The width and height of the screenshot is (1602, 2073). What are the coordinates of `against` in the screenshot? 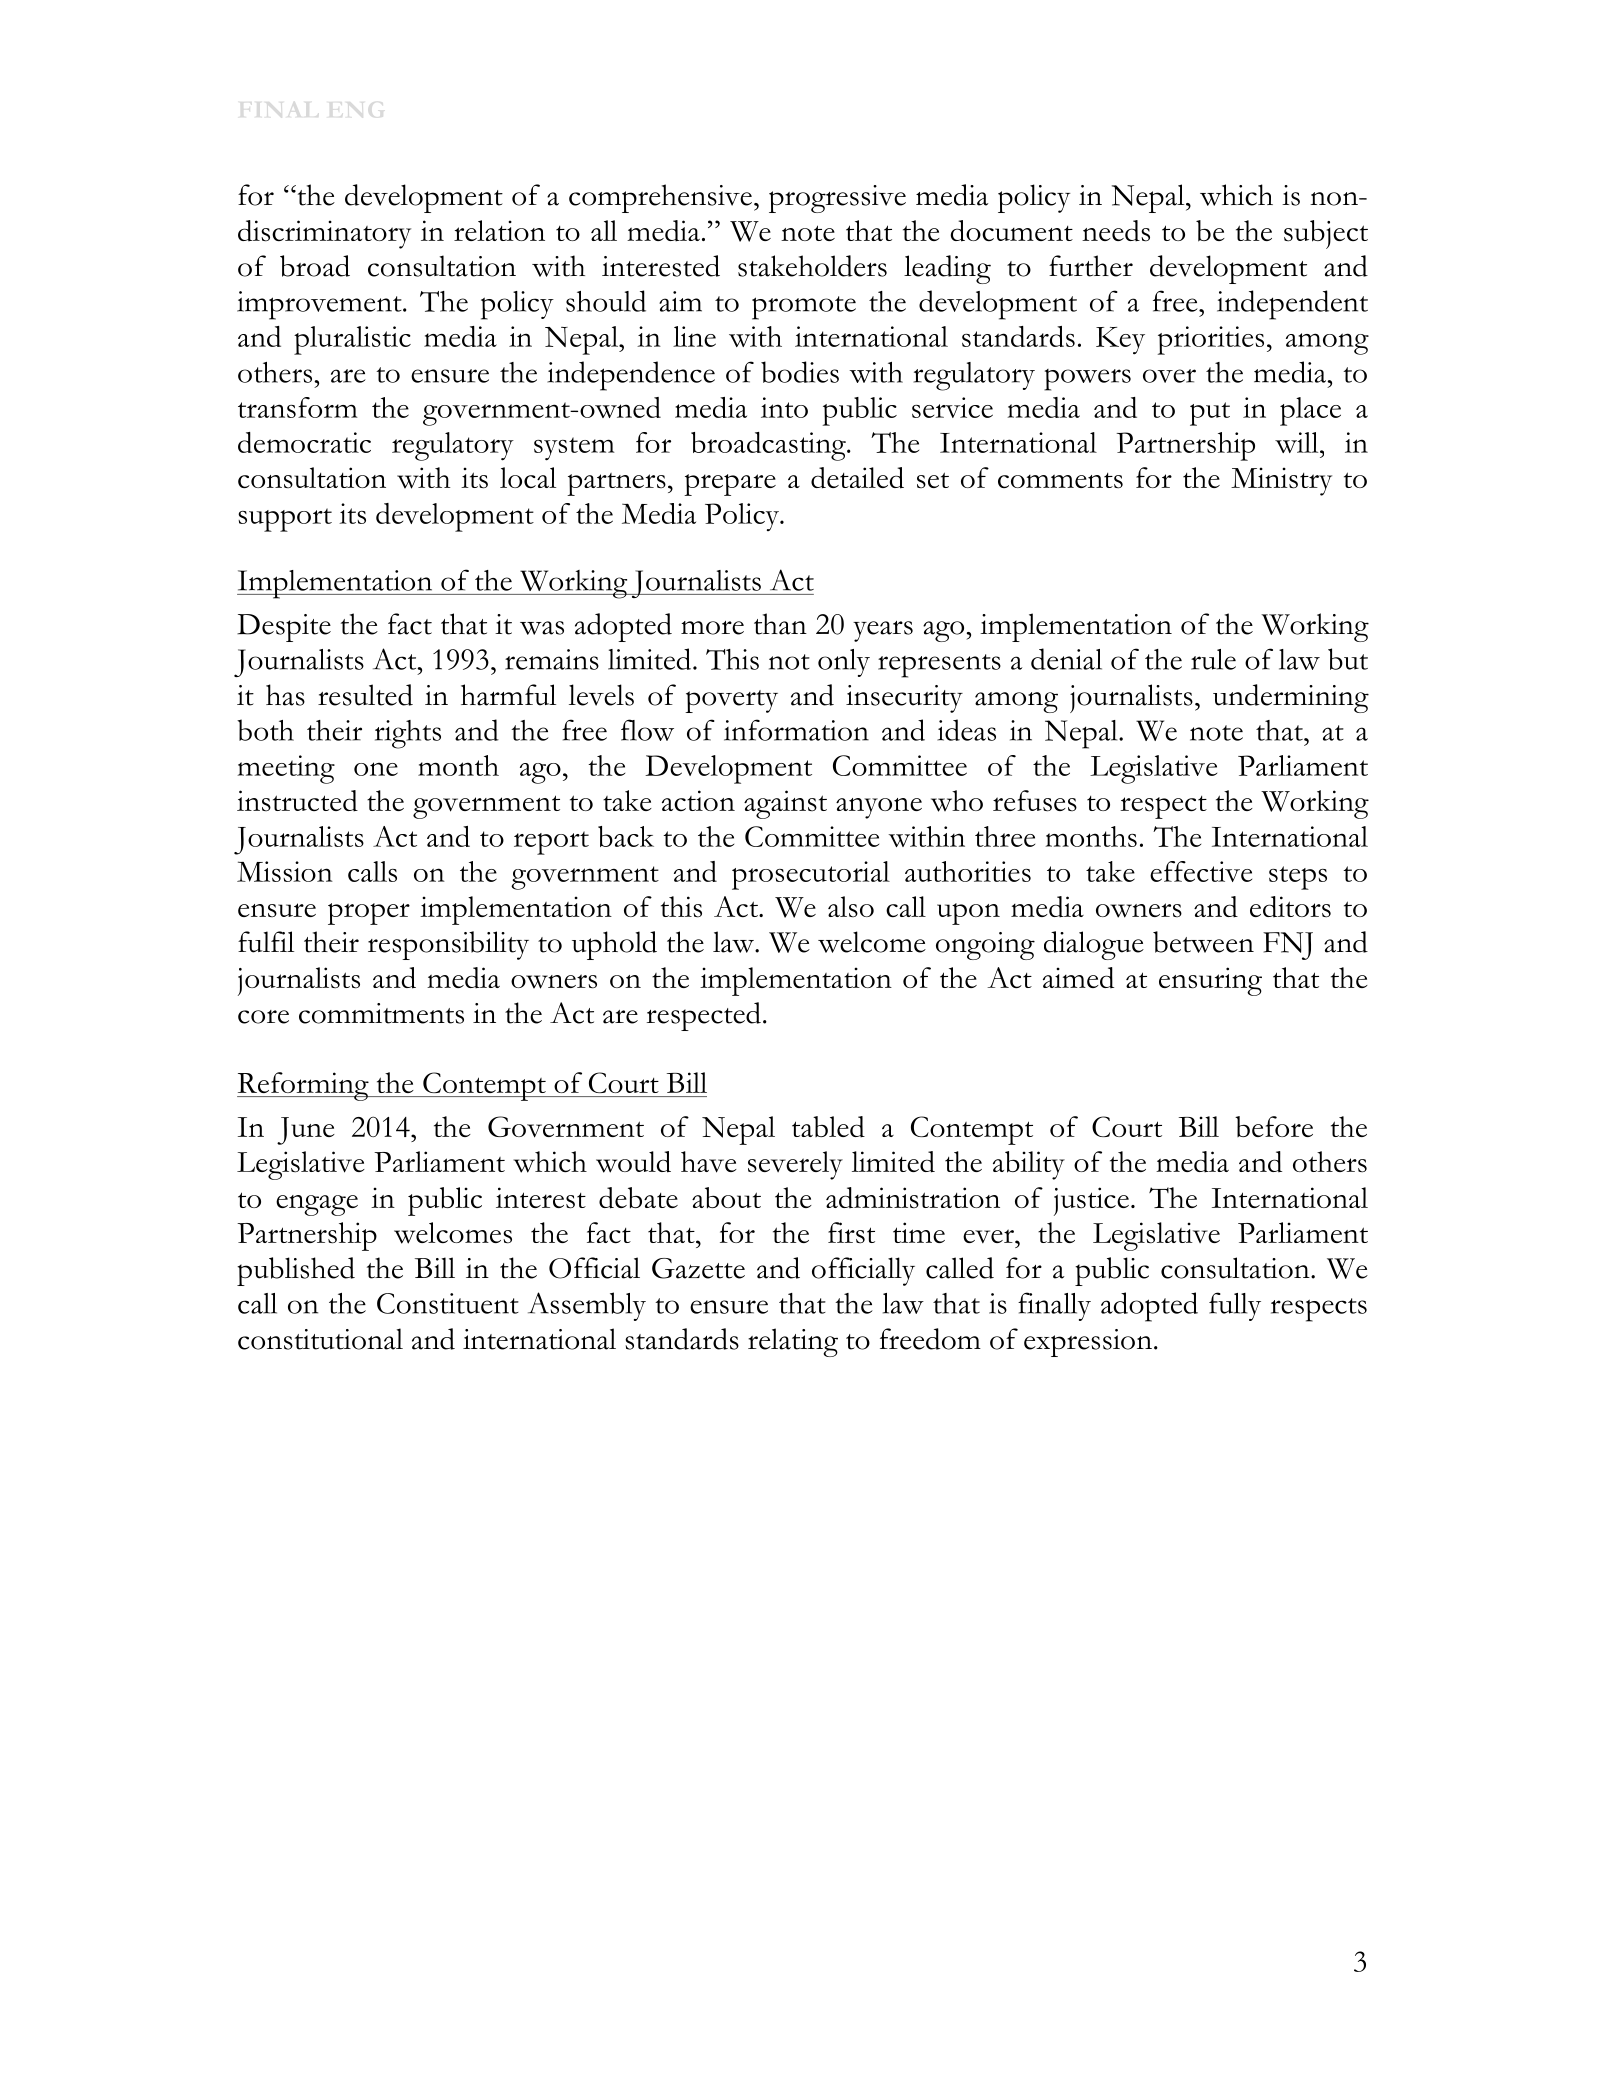 It's located at (785, 804).
